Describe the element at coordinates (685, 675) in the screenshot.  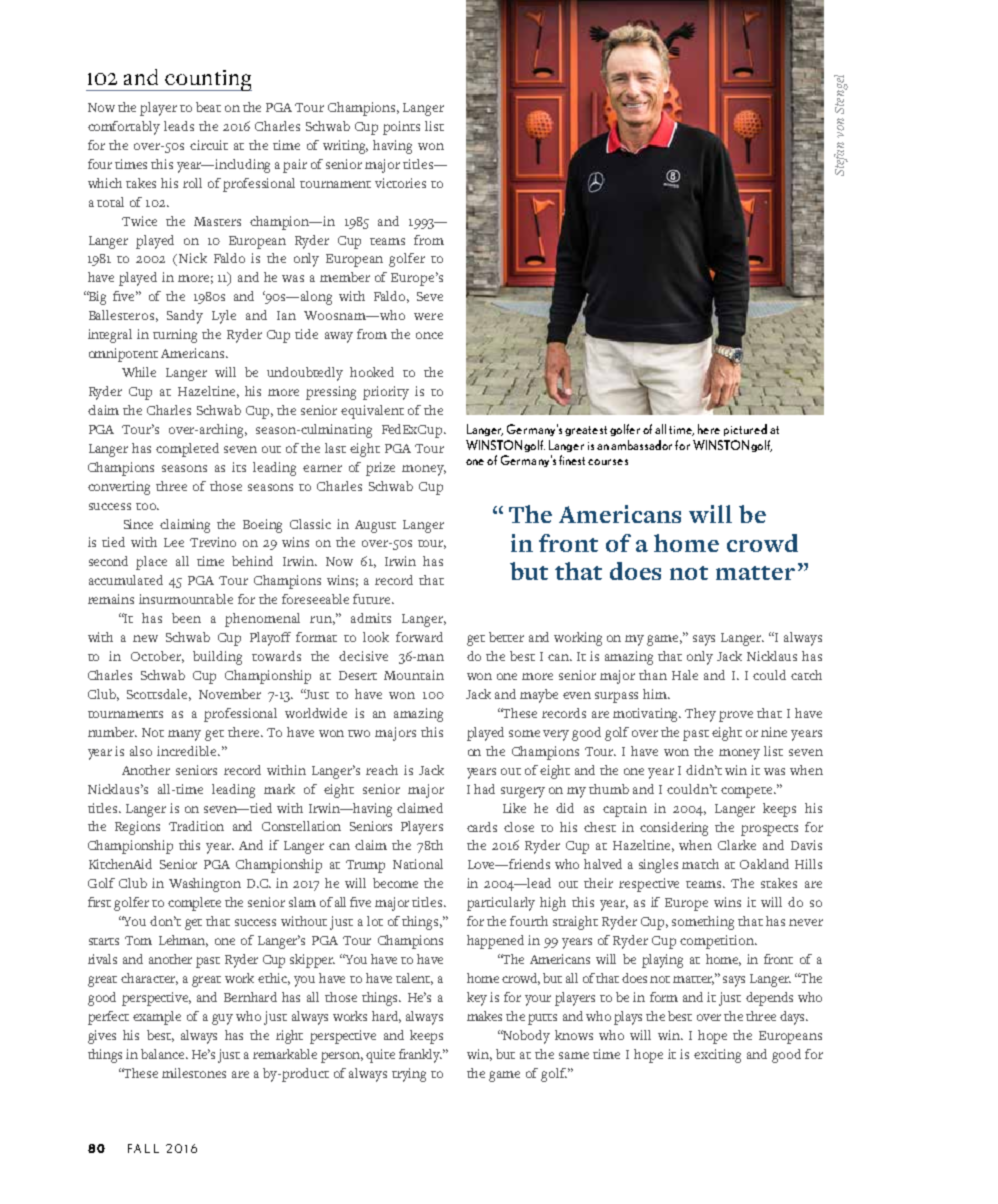
I see `Hale` at that location.
